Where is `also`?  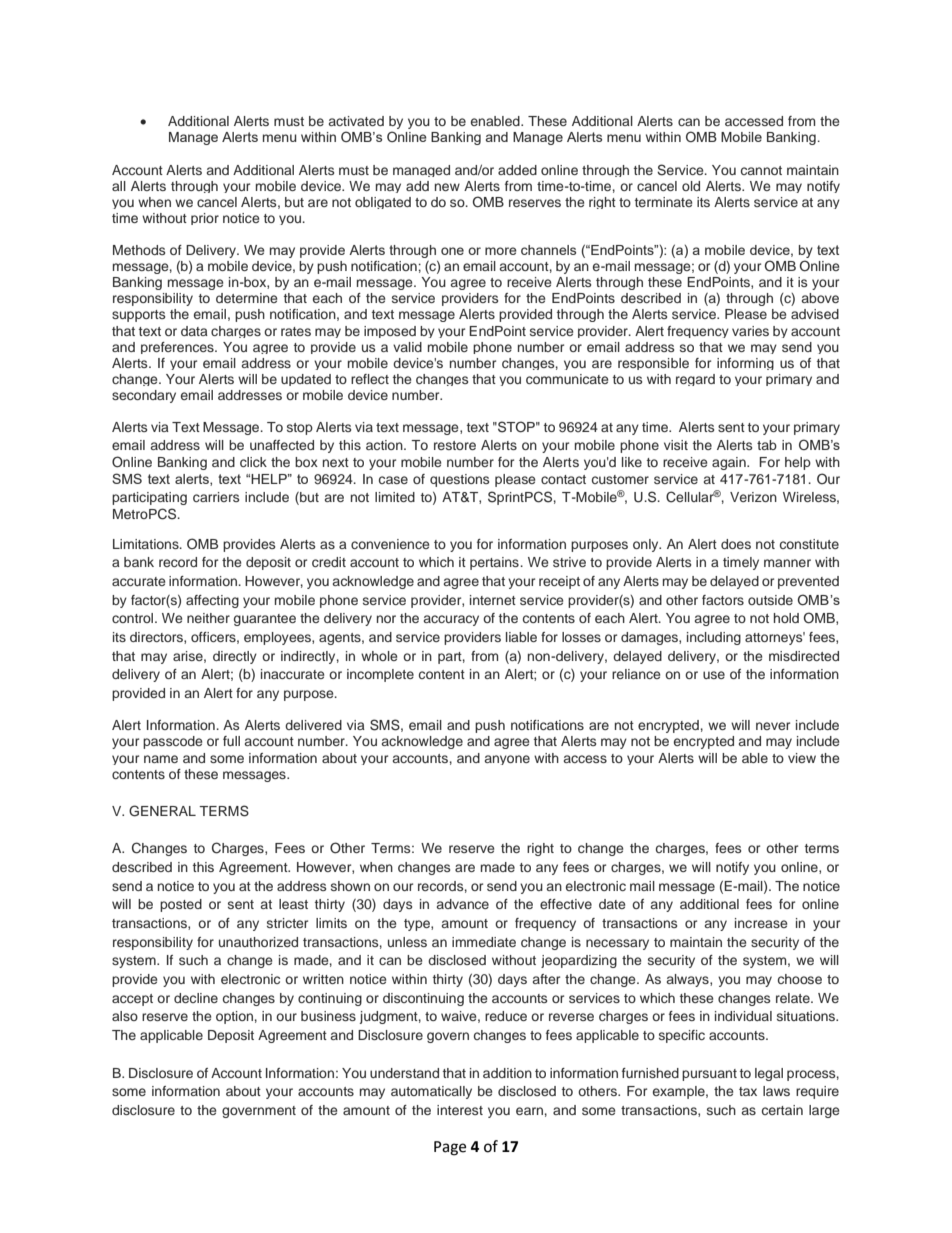 also is located at coordinates (125, 1016).
